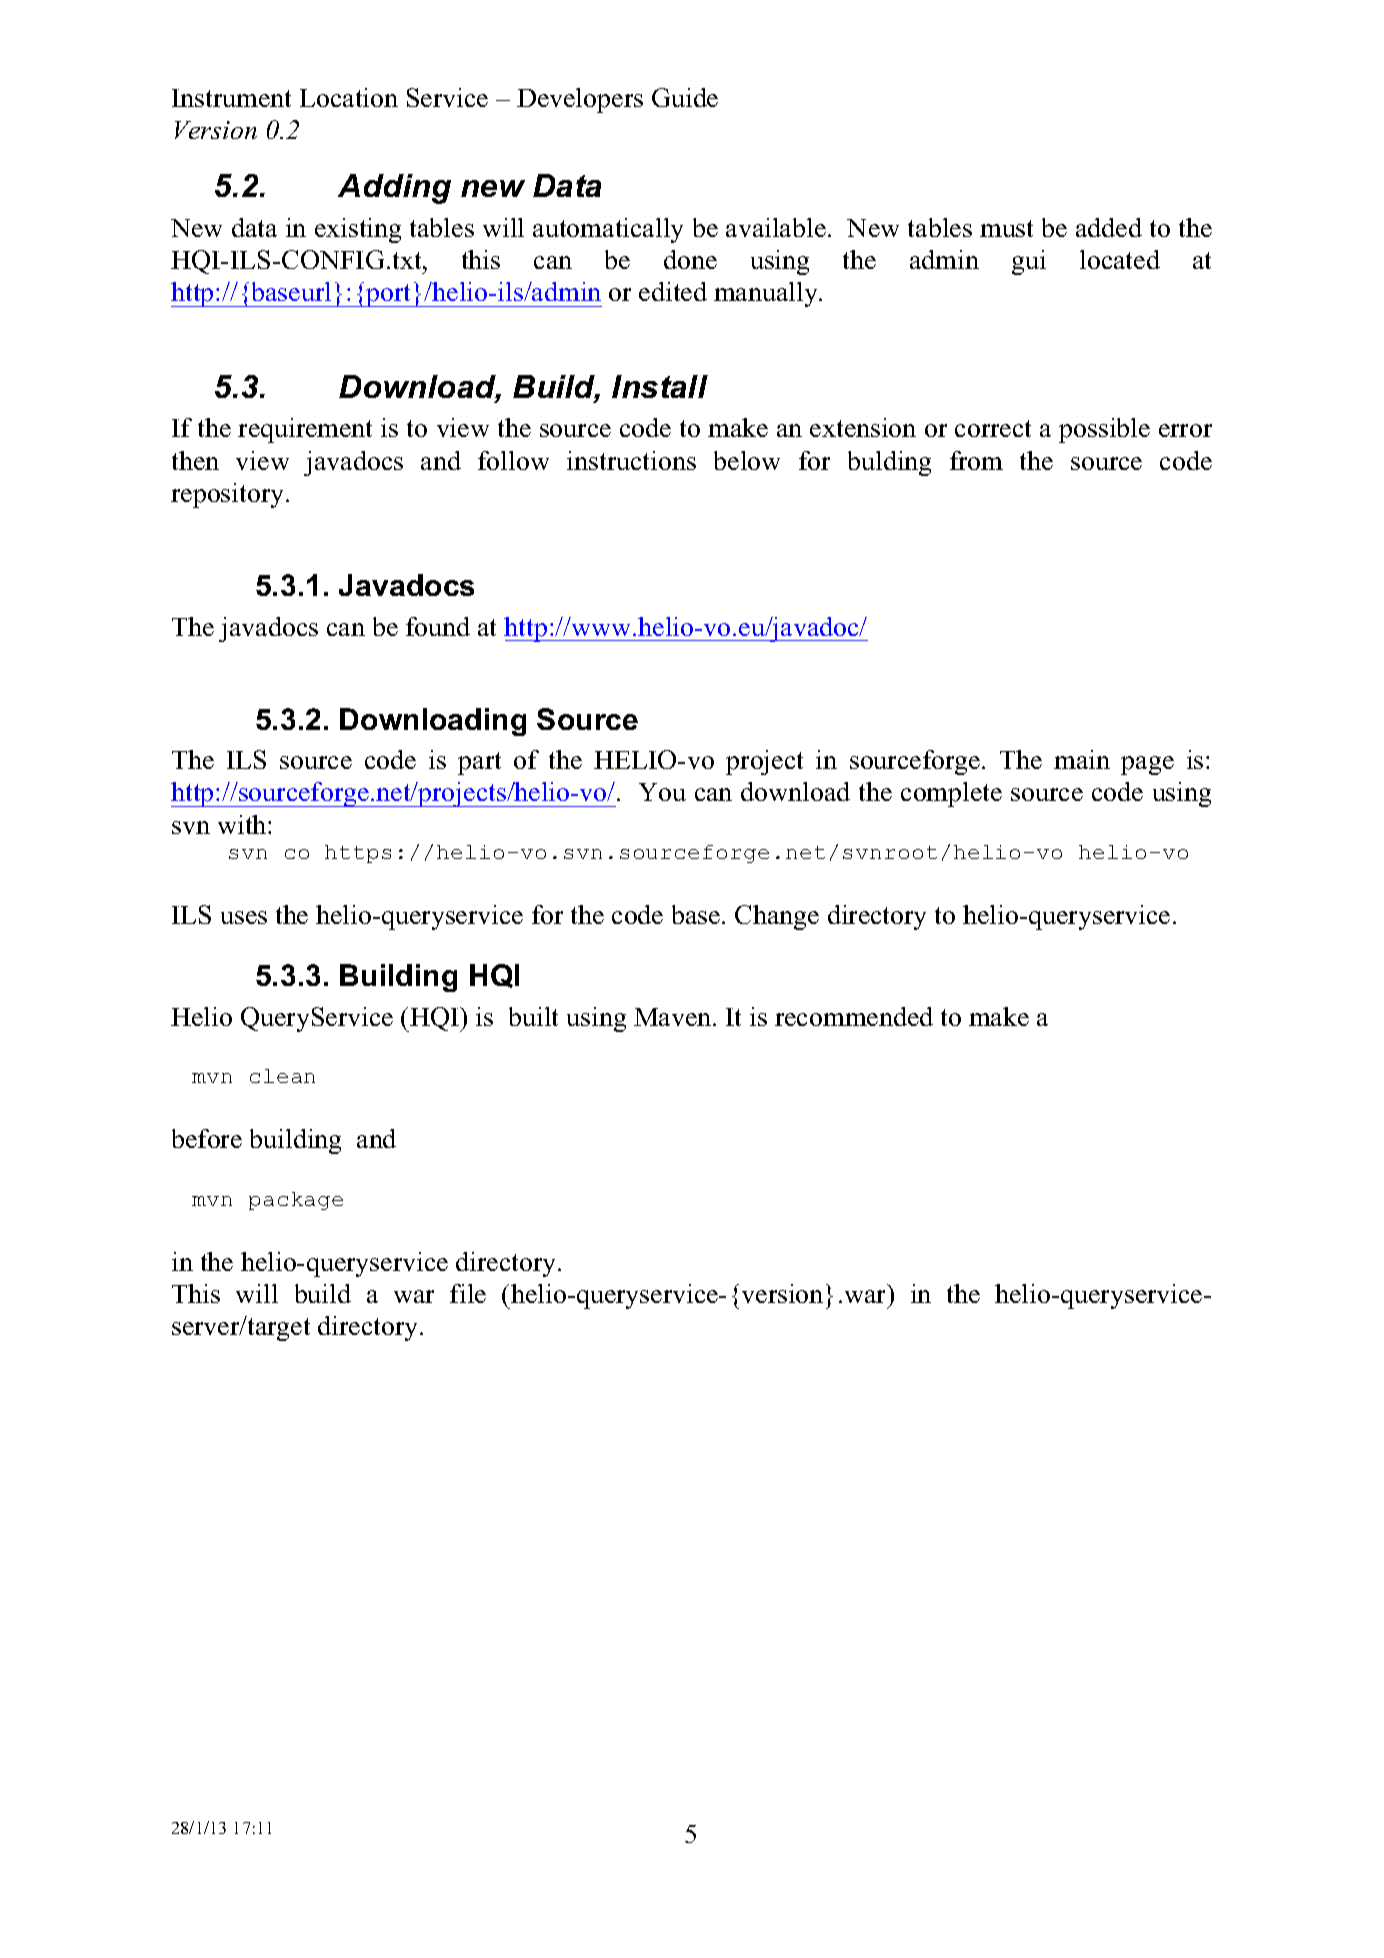 The width and height of the screenshot is (1384, 1958). What do you see at coordinates (296, 1201) in the screenshot?
I see `package` at bounding box center [296, 1201].
